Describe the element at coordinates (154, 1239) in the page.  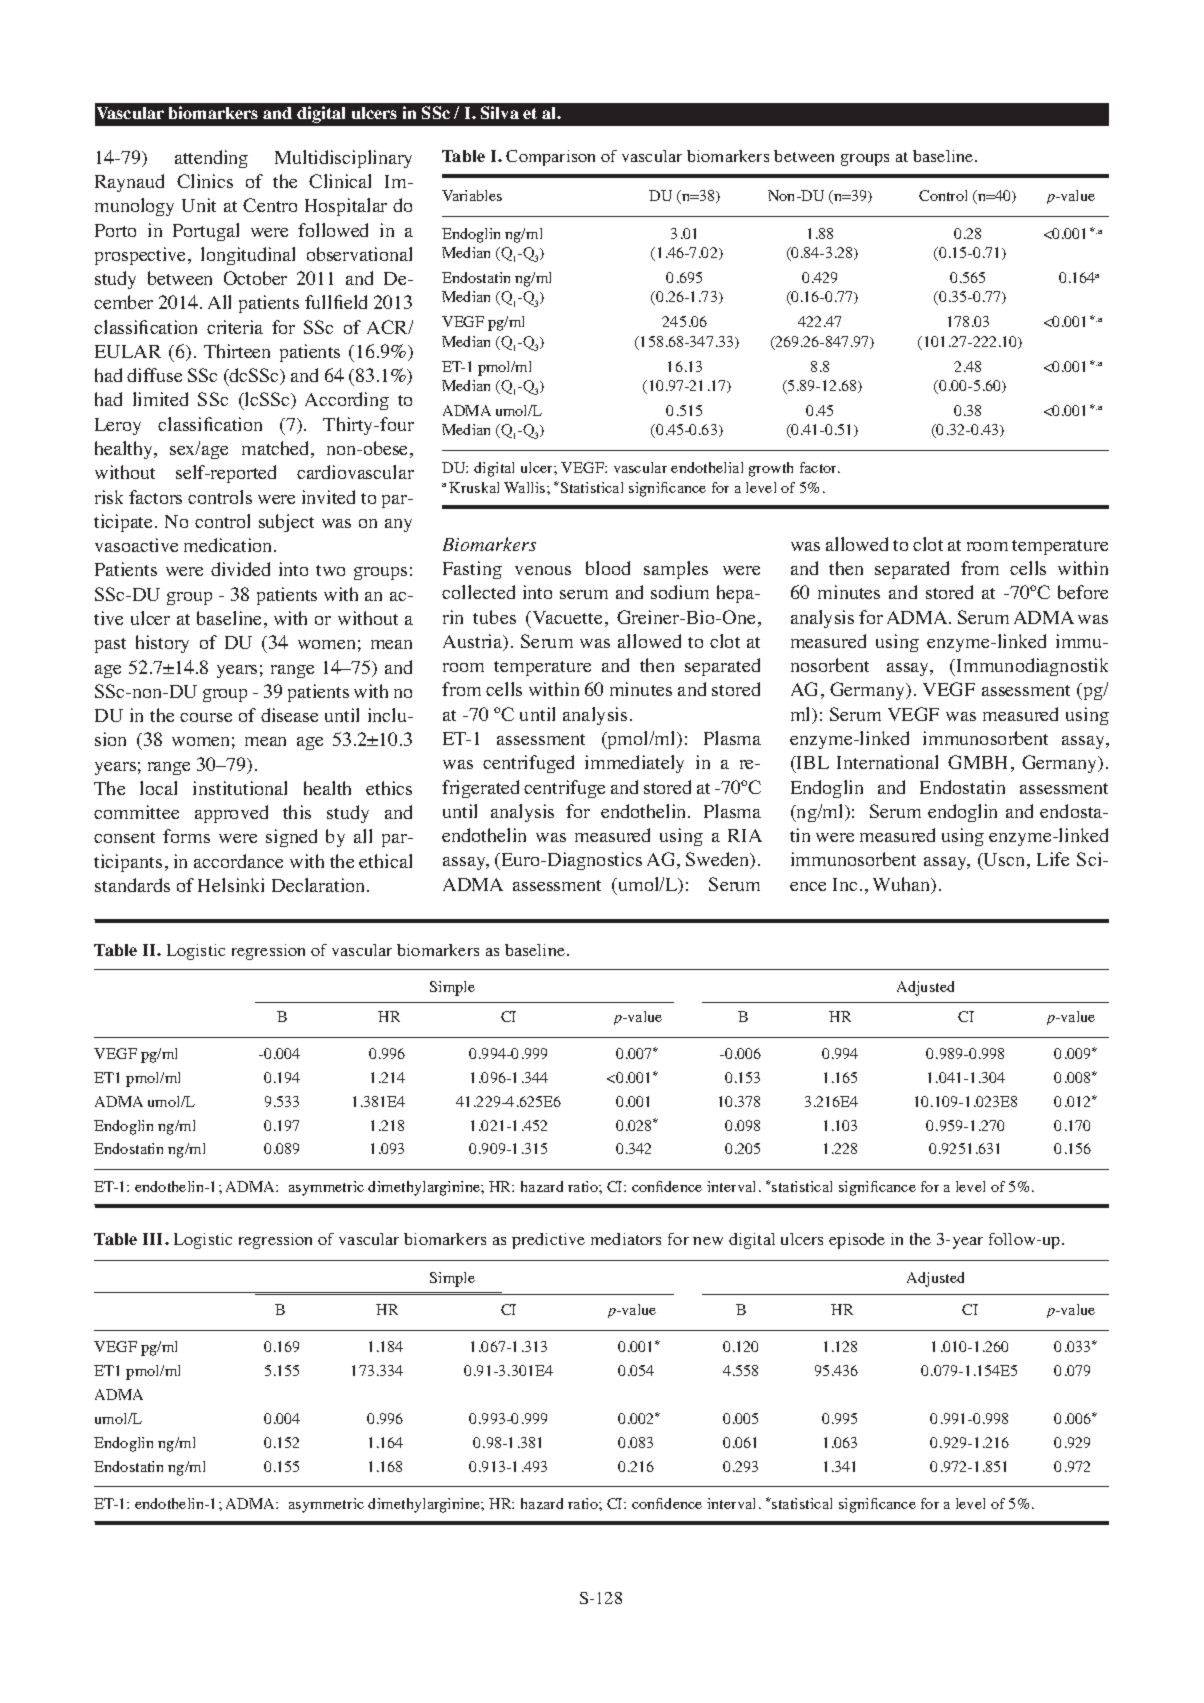
I see `III` at that location.
